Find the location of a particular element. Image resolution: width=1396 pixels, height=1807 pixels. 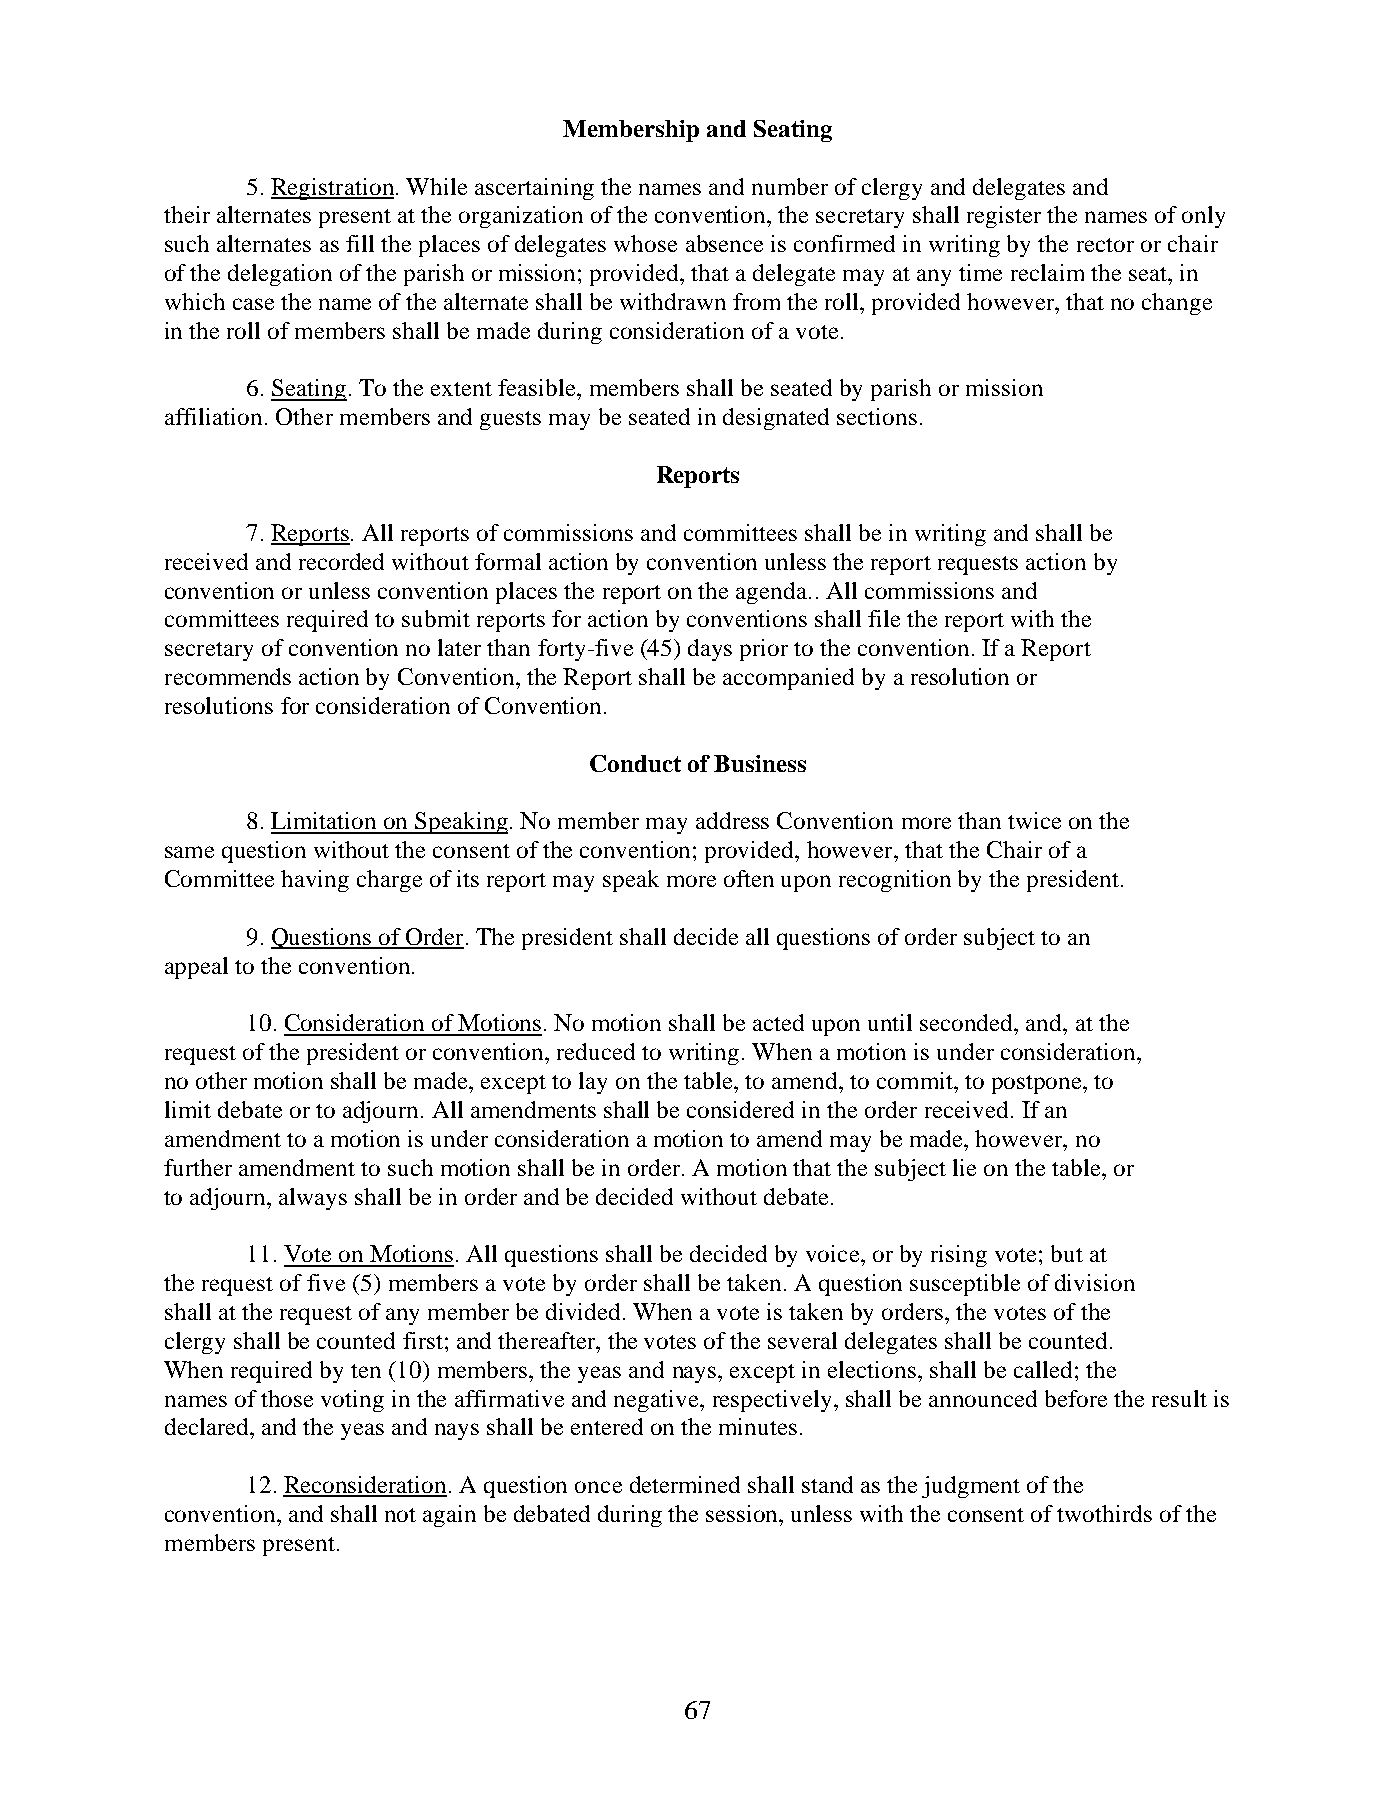

address is located at coordinates (732, 820).
